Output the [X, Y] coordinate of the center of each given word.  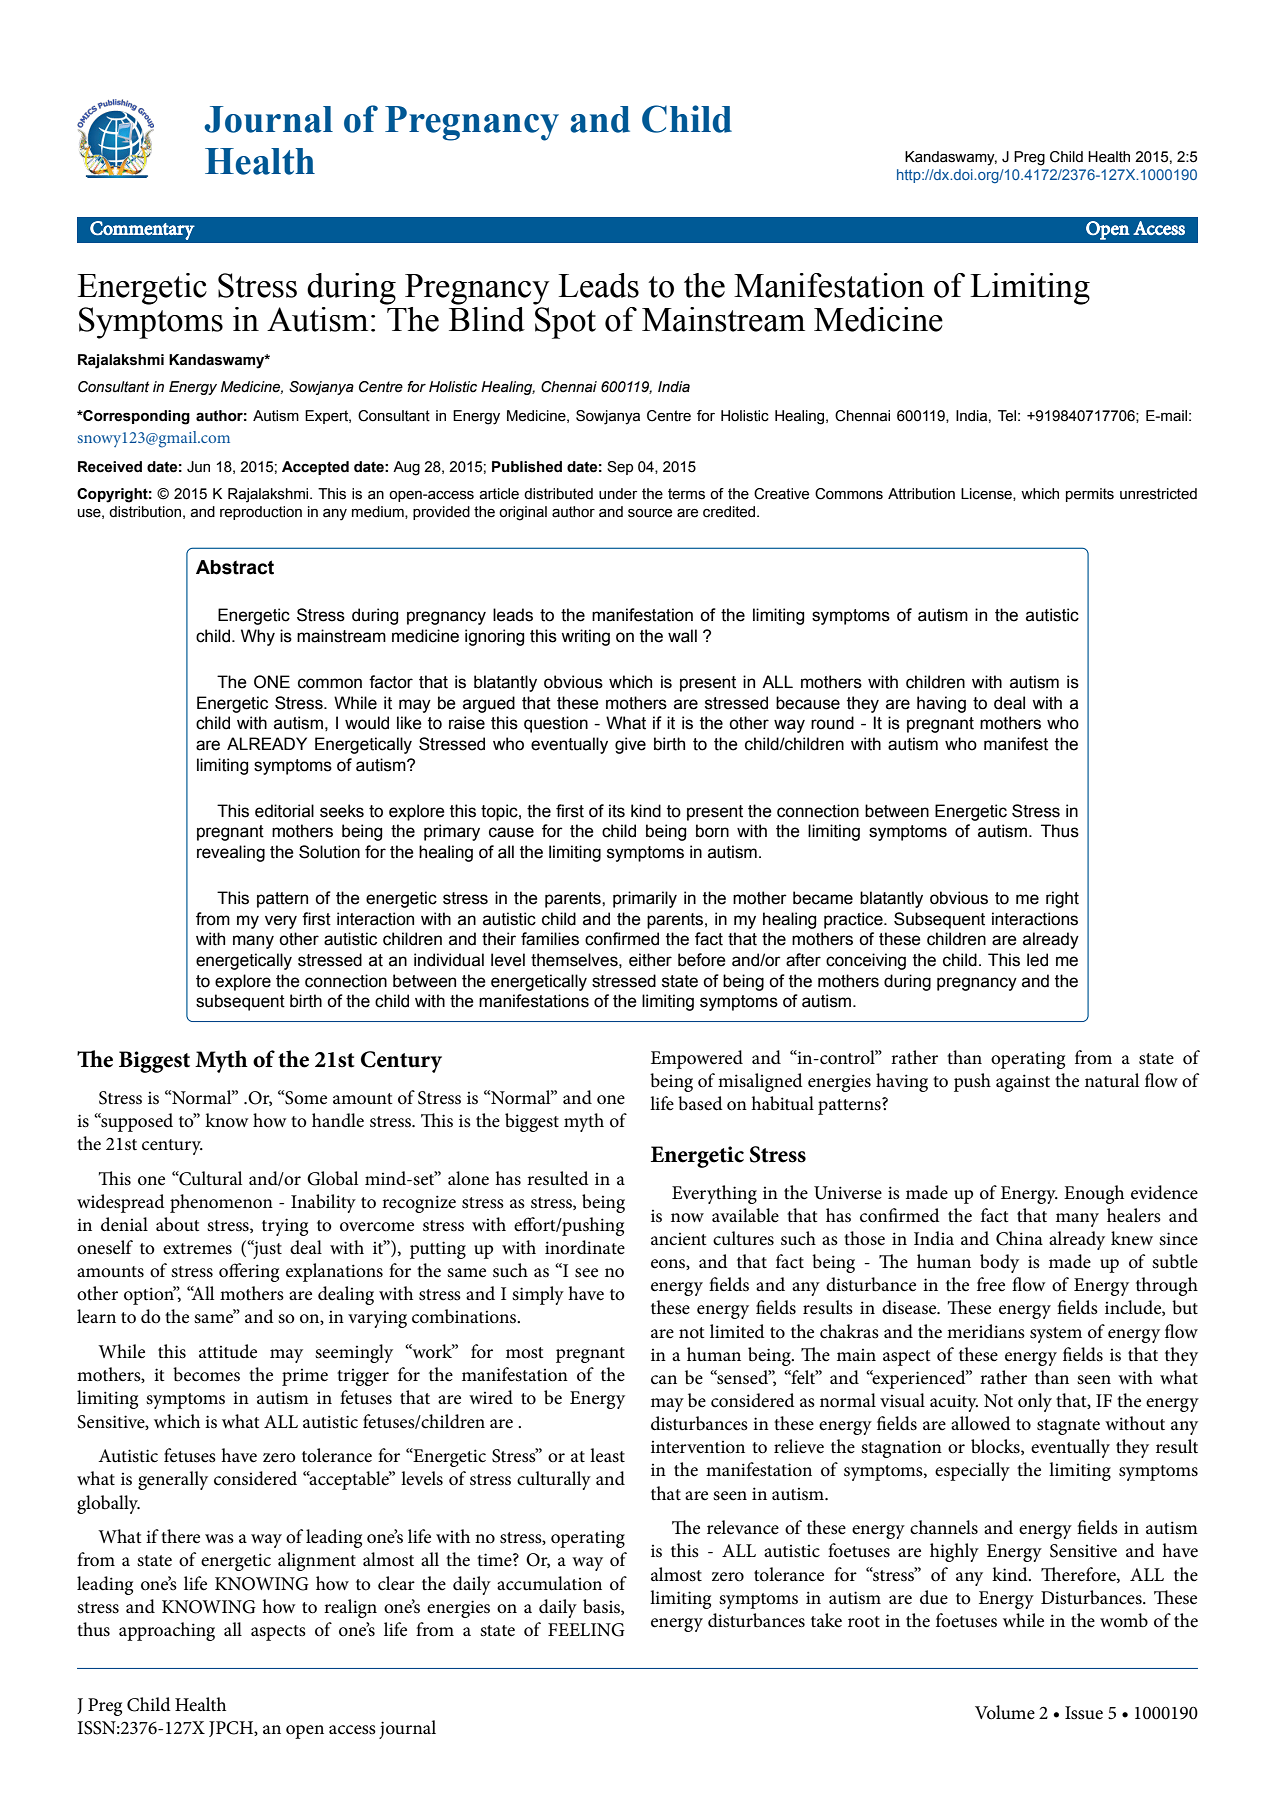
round [832, 723]
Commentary [142, 230]
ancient [679, 1239]
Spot [565, 323]
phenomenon [221, 1203]
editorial [284, 811]
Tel [1007, 416]
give [630, 745]
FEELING [586, 1630]
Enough [1094, 1194]
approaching [167, 1631]
